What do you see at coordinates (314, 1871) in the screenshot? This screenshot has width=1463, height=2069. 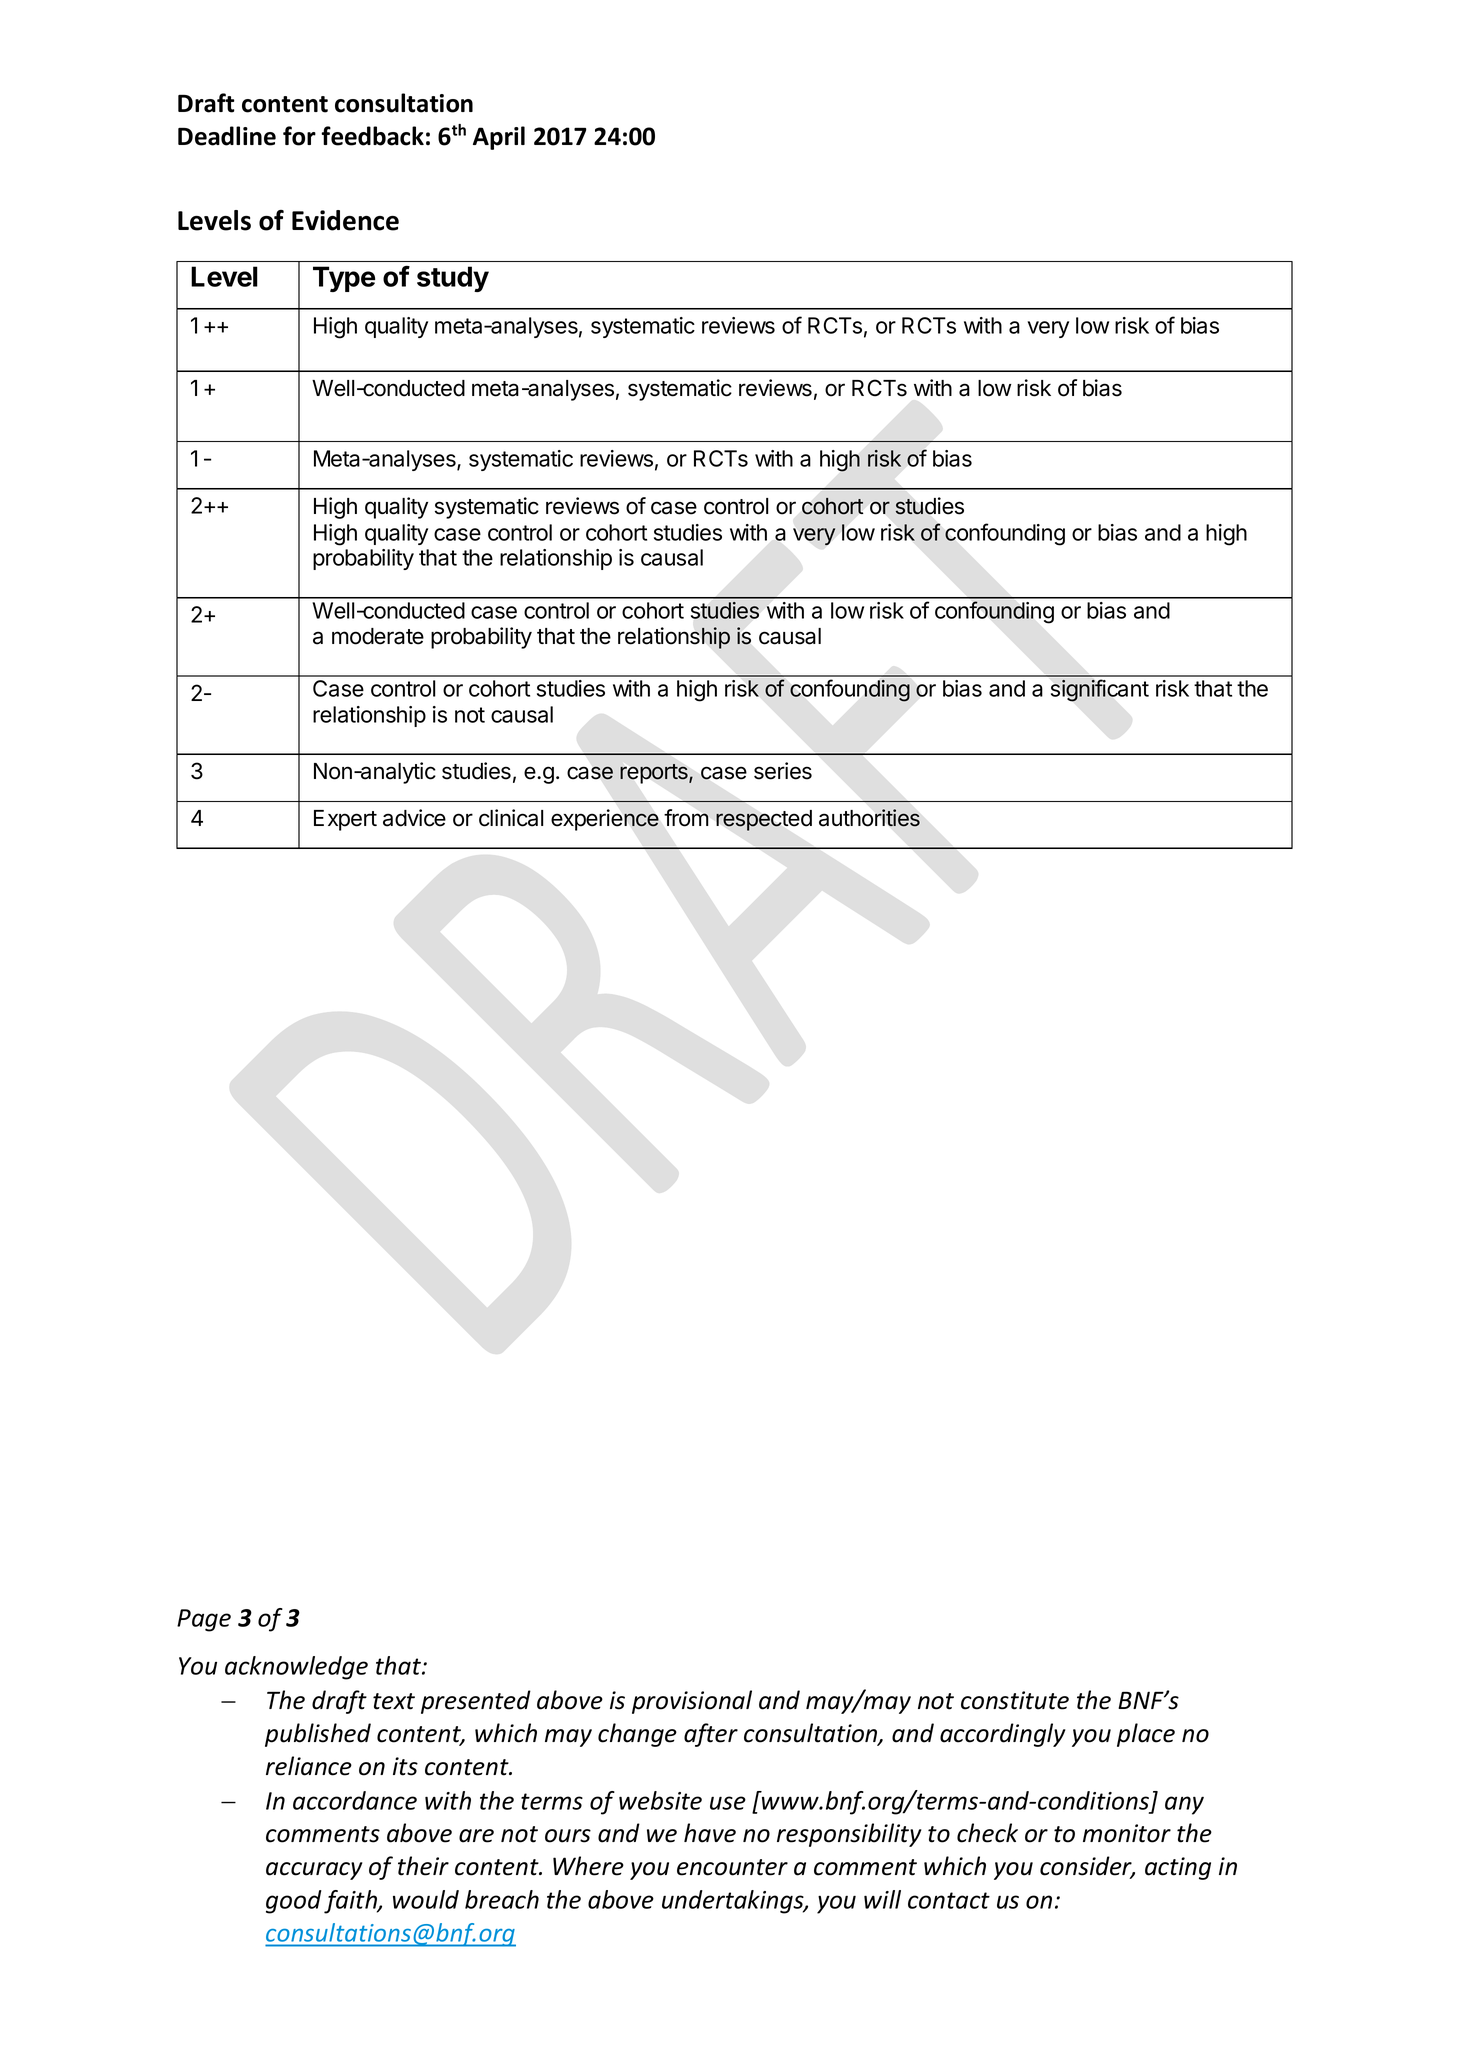 I see `accuracy` at bounding box center [314, 1871].
